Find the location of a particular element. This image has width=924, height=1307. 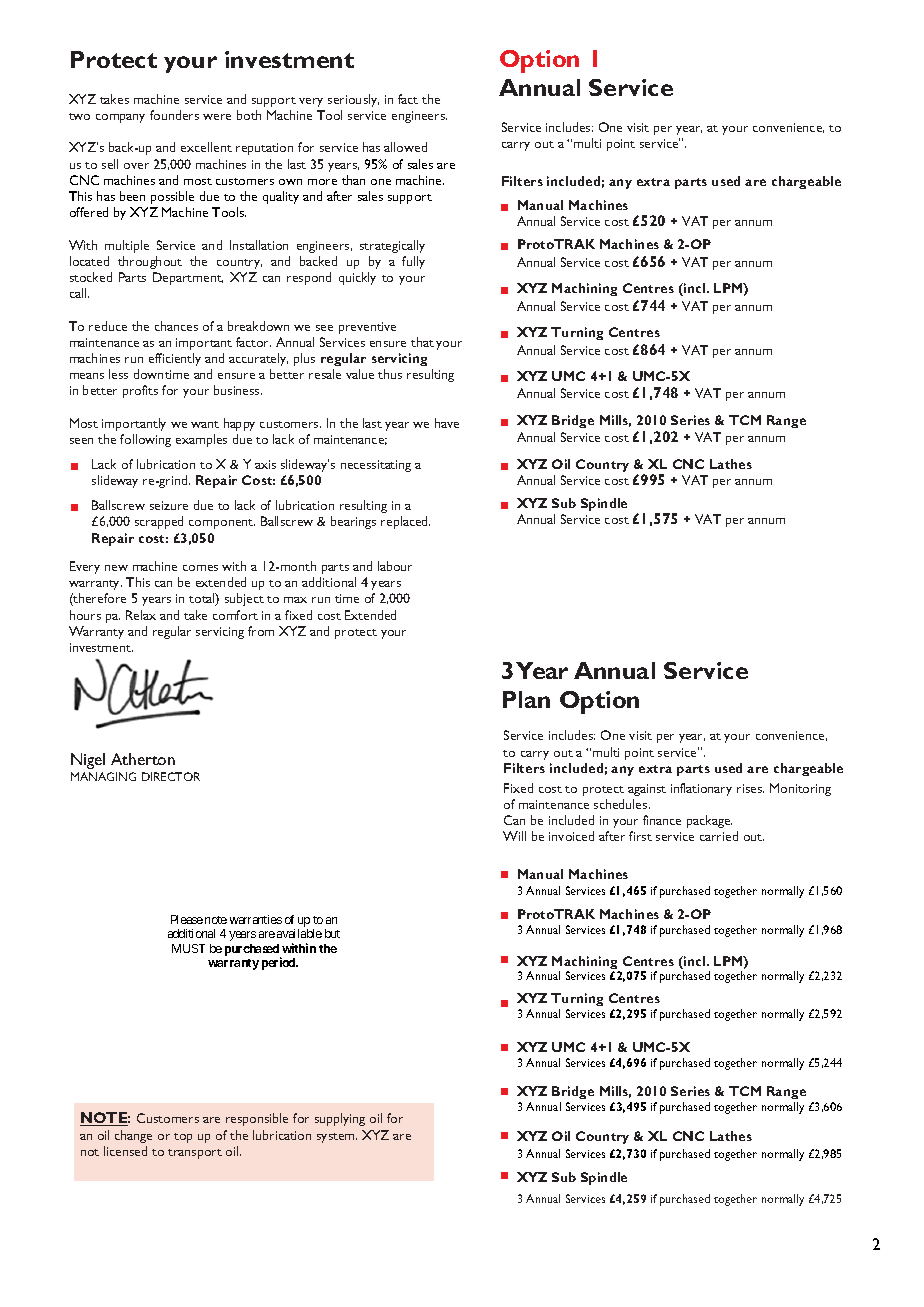

have is located at coordinates (447, 423).
